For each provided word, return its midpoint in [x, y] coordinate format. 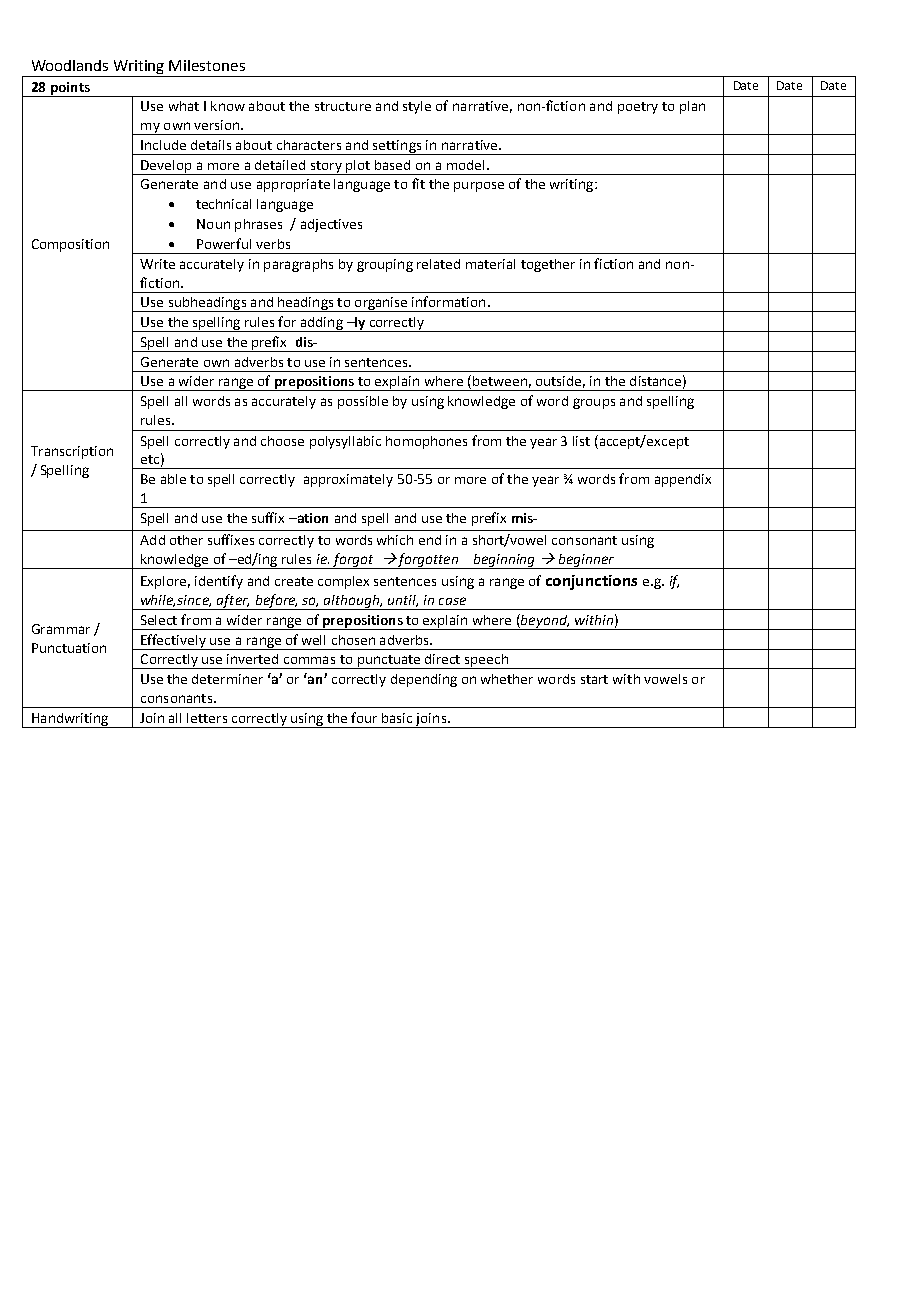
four [364, 717]
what [184, 106]
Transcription [72, 452]
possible [363, 402]
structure [343, 106]
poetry [638, 108]
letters [207, 718]
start [594, 679]
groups [594, 403]
